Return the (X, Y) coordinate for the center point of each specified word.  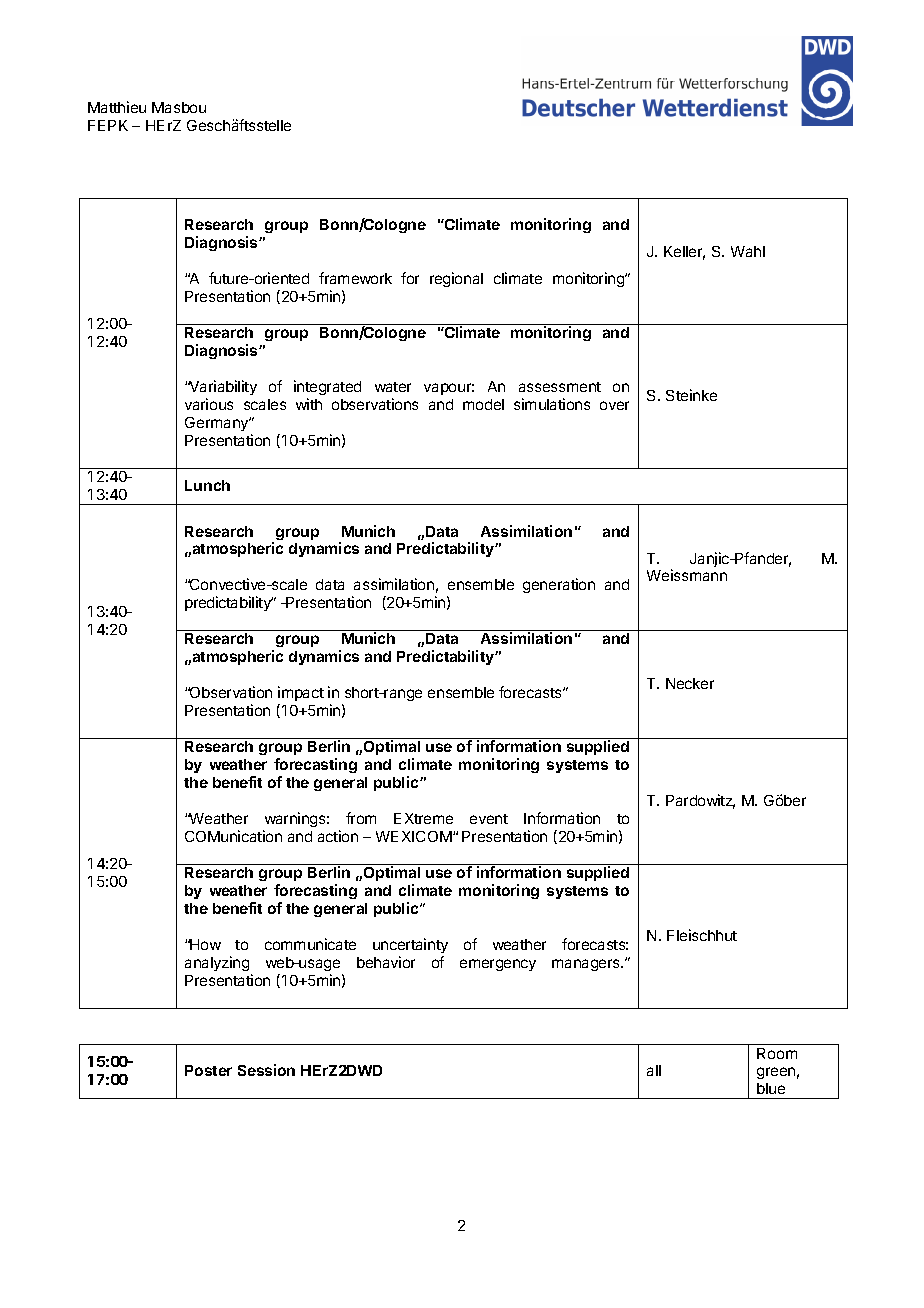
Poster (208, 1070)
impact (301, 693)
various (209, 404)
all (654, 1070)
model (483, 404)
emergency (498, 965)
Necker (690, 683)
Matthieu (117, 107)
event (489, 819)
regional (456, 279)
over (614, 405)
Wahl (748, 251)
